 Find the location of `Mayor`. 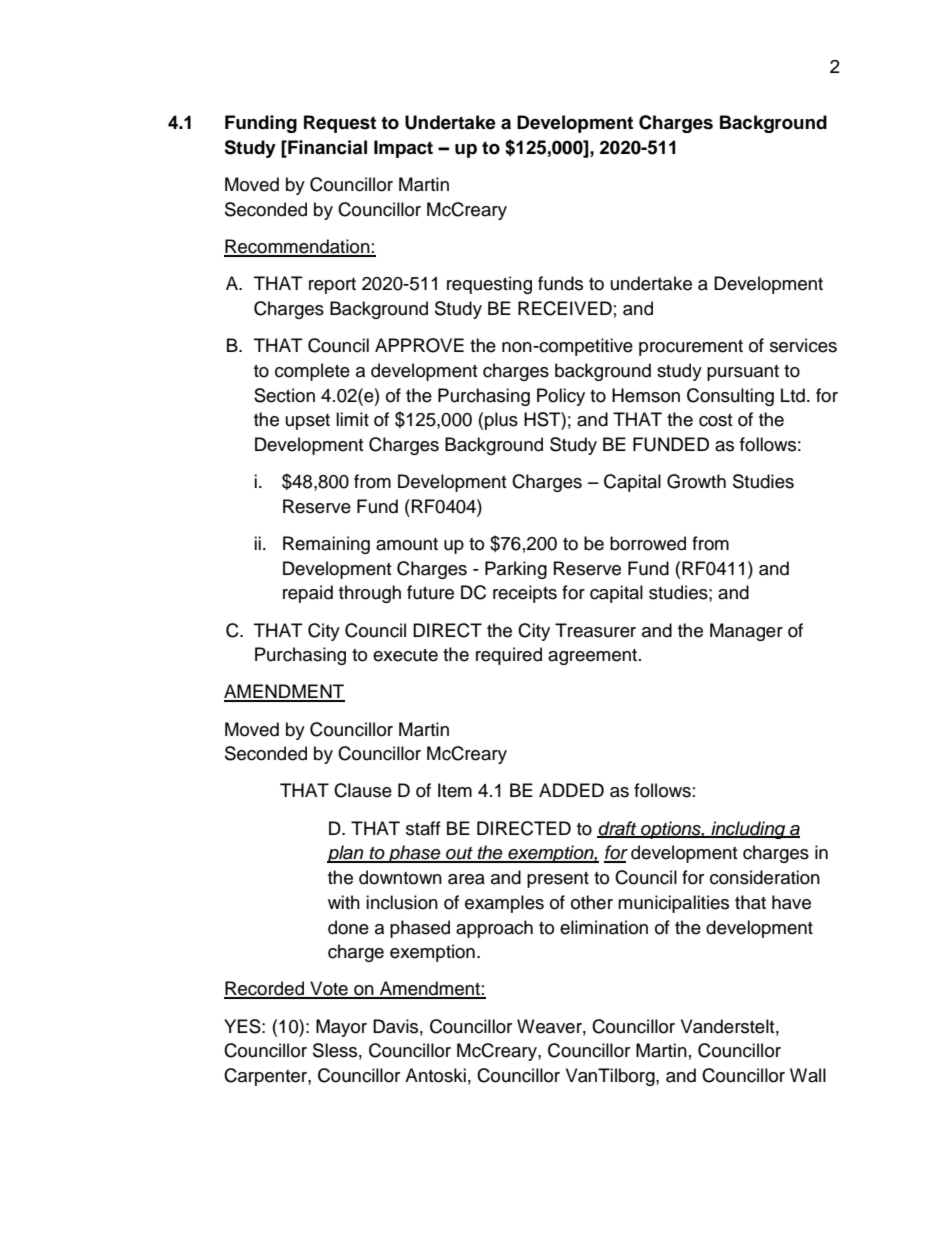

Mayor is located at coordinates (341, 1028).
